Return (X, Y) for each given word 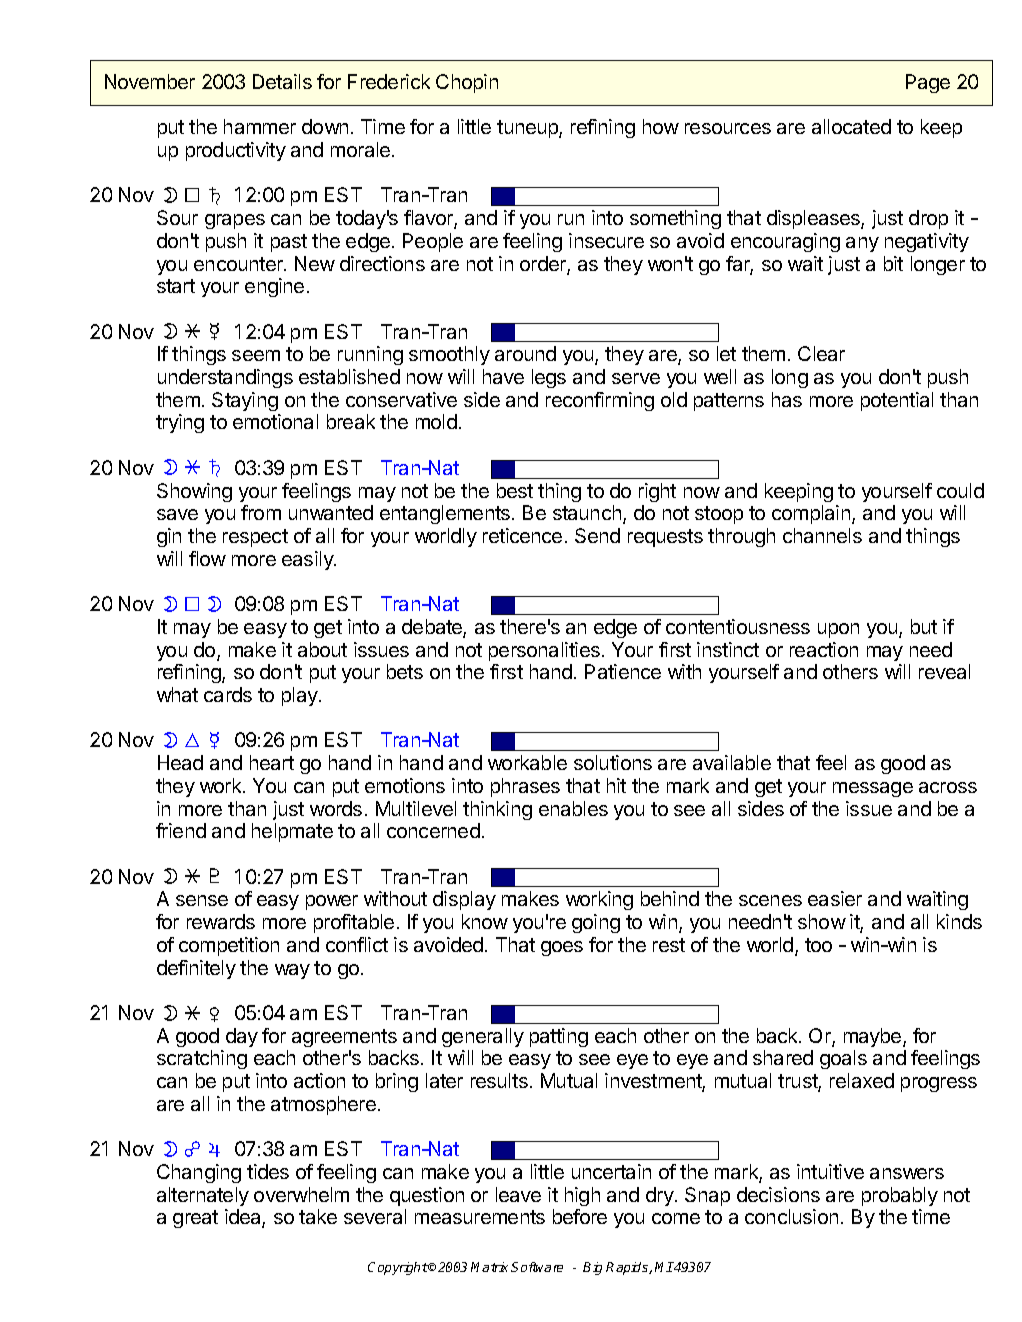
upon (838, 630)
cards (228, 694)
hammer (260, 126)
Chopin (467, 83)
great (195, 1219)
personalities (544, 651)
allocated (851, 126)
